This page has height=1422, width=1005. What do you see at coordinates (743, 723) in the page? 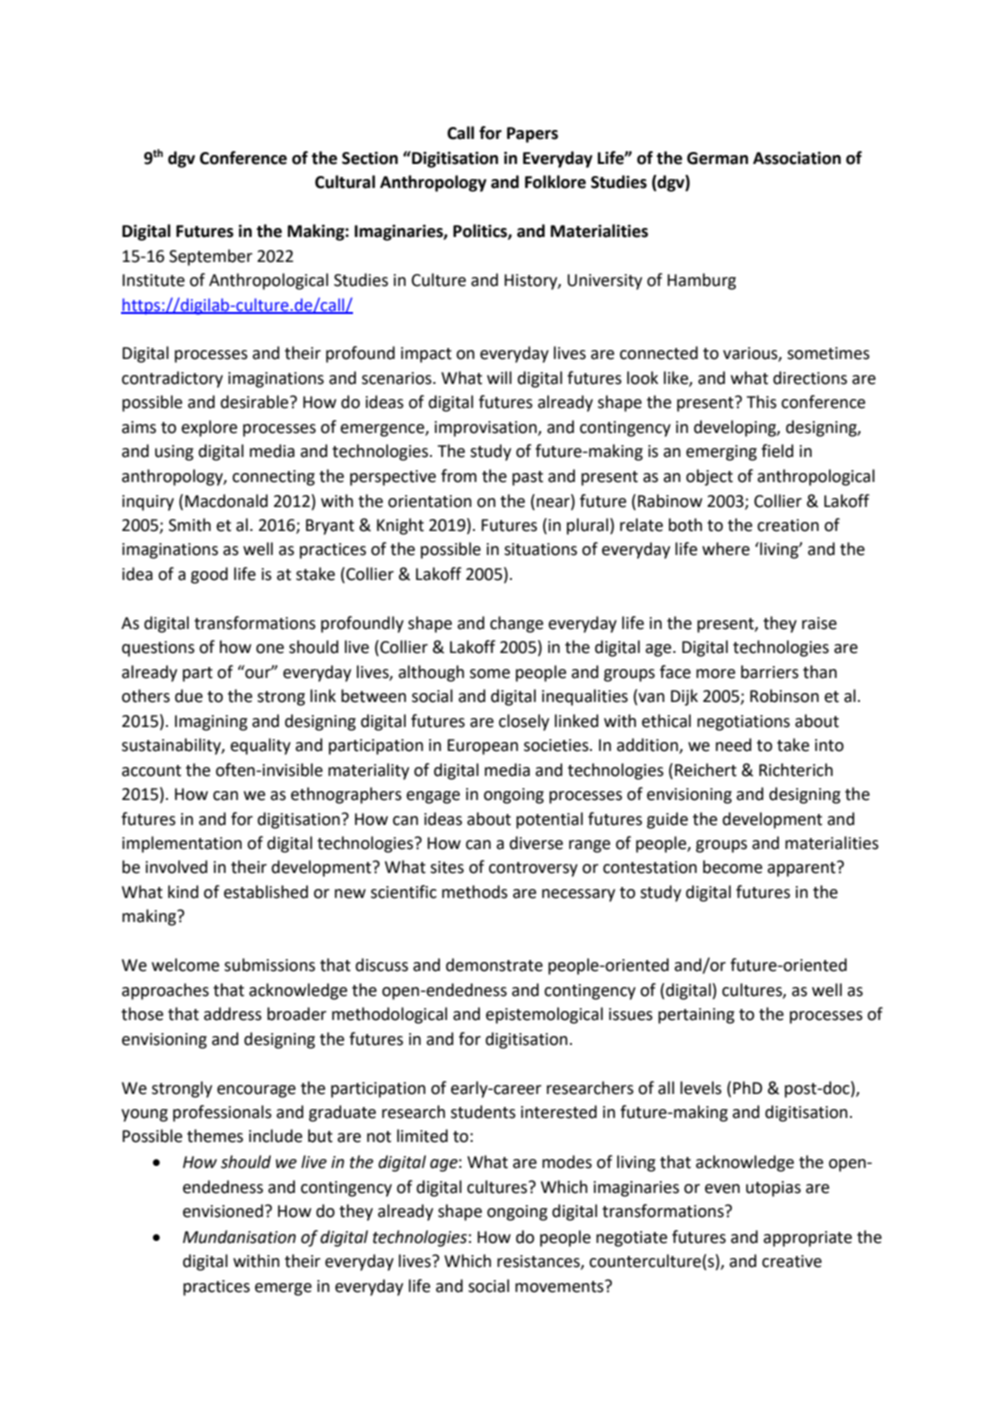
I see `negotiations` at bounding box center [743, 723].
